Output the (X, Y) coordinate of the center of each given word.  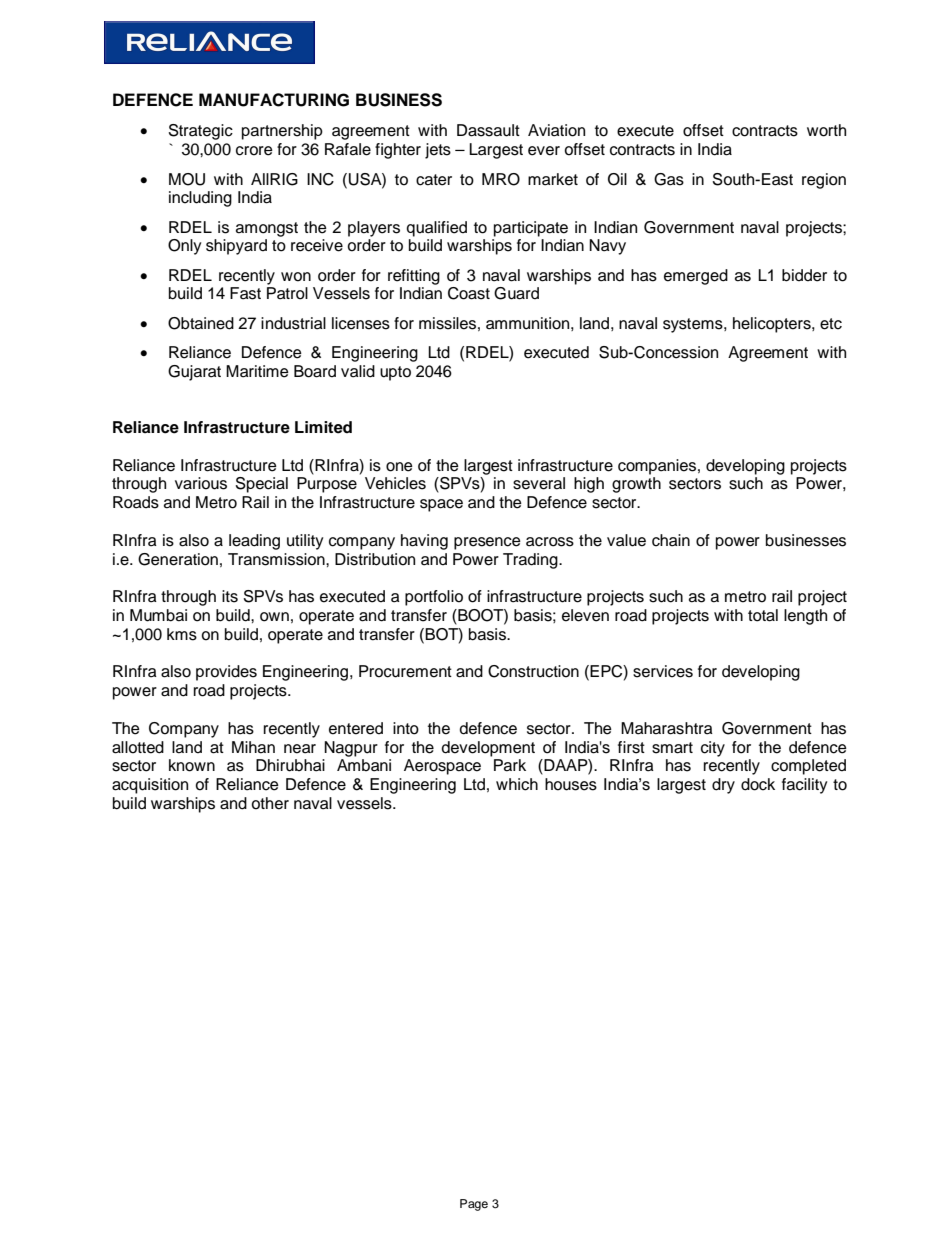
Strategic (200, 132)
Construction (533, 671)
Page (474, 1205)
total (763, 615)
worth (826, 130)
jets (438, 151)
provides (226, 673)
